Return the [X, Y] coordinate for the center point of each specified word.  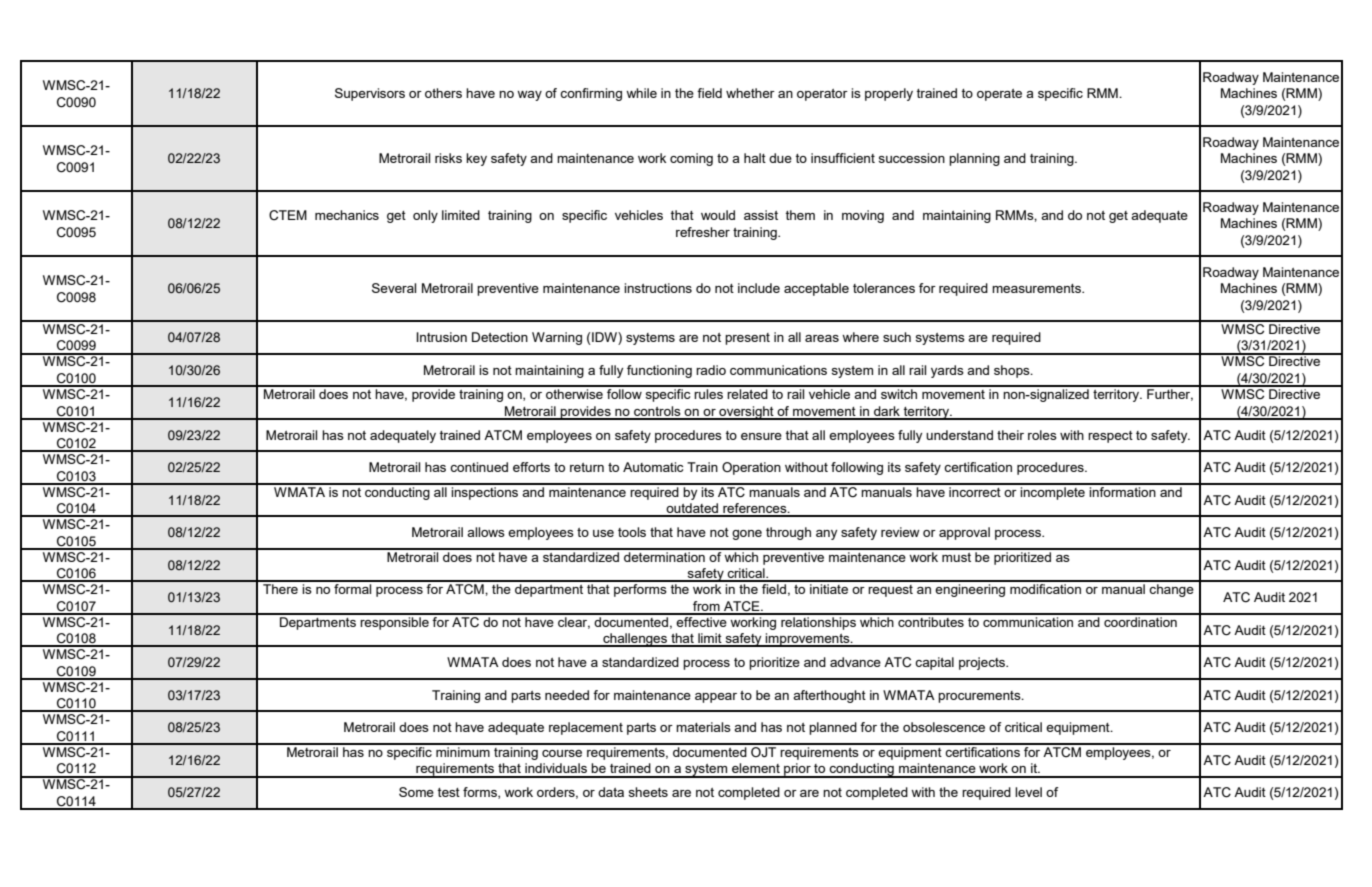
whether [750, 93]
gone [747, 535]
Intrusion [441, 337]
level [1028, 792]
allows [486, 532]
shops [1013, 371]
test [449, 792]
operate [999, 95]
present [747, 339]
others [443, 93]
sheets [648, 792]
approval [964, 533]
